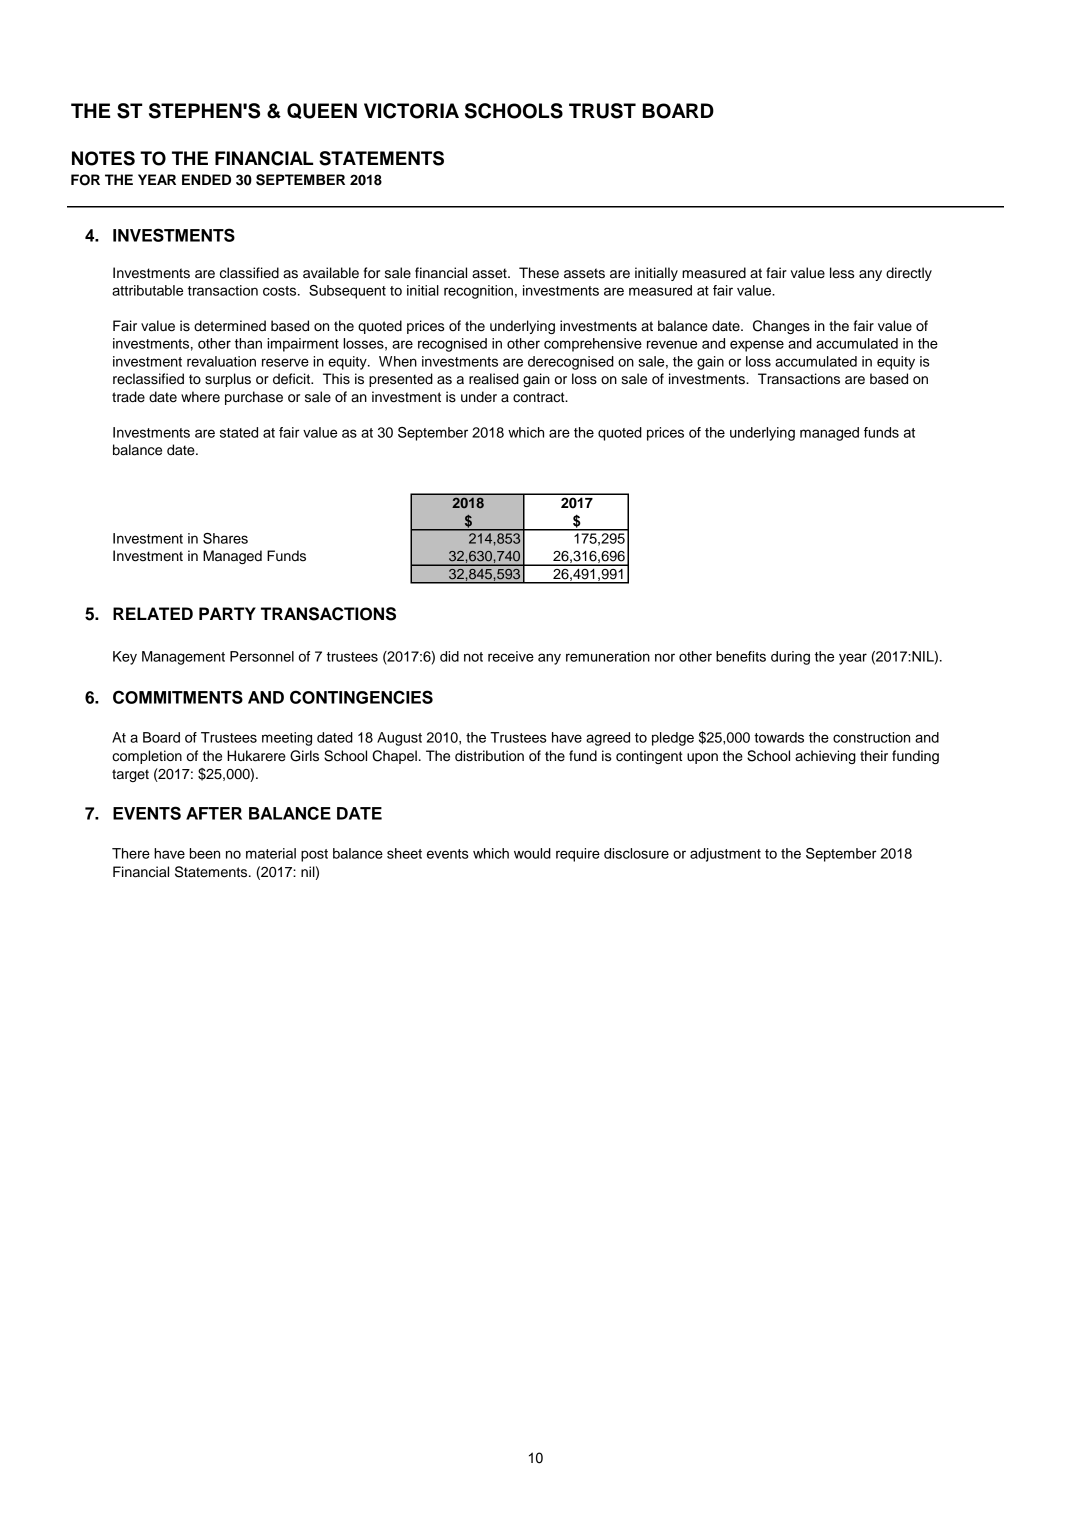  What do you see at coordinates (909, 274) in the screenshot?
I see `directly` at bounding box center [909, 274].
